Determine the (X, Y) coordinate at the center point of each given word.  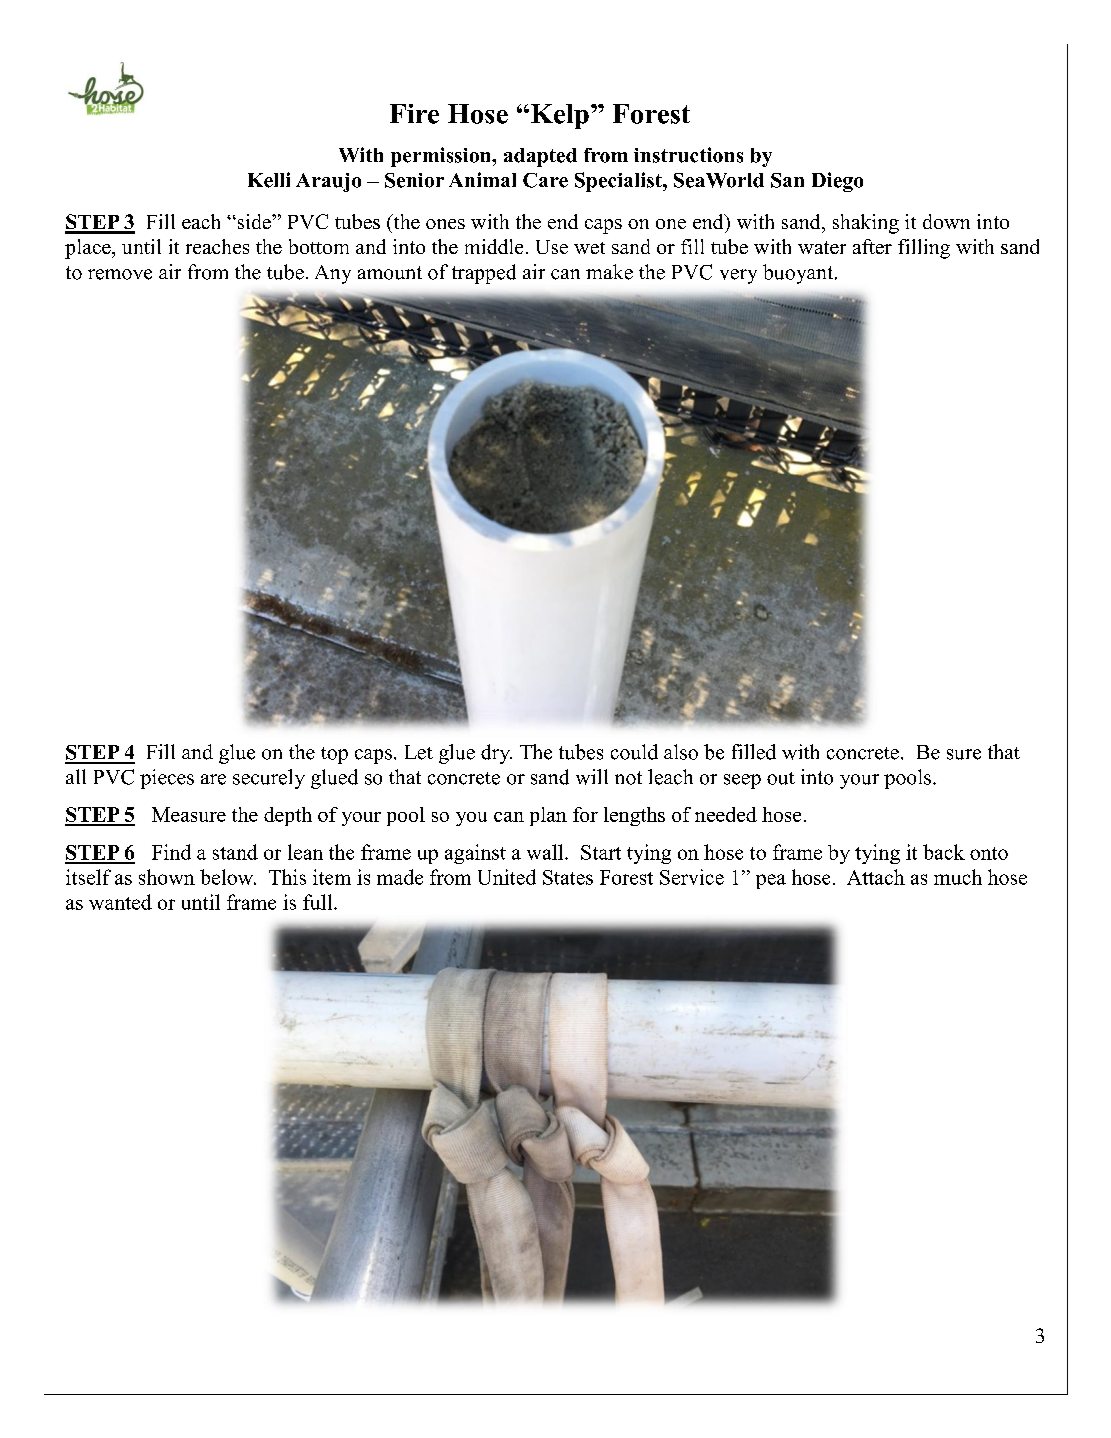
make (609, 272)
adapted (540, 157)
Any (333, 274)
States (568, 877)
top (334, 755)
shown (167, 877)
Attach (876, 877)
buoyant (798, 274)
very (738, 276)
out (781, 778)
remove (120, 274)
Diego (837, 182)
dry (496, 754)
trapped (484, 274)
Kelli (269, 180)
